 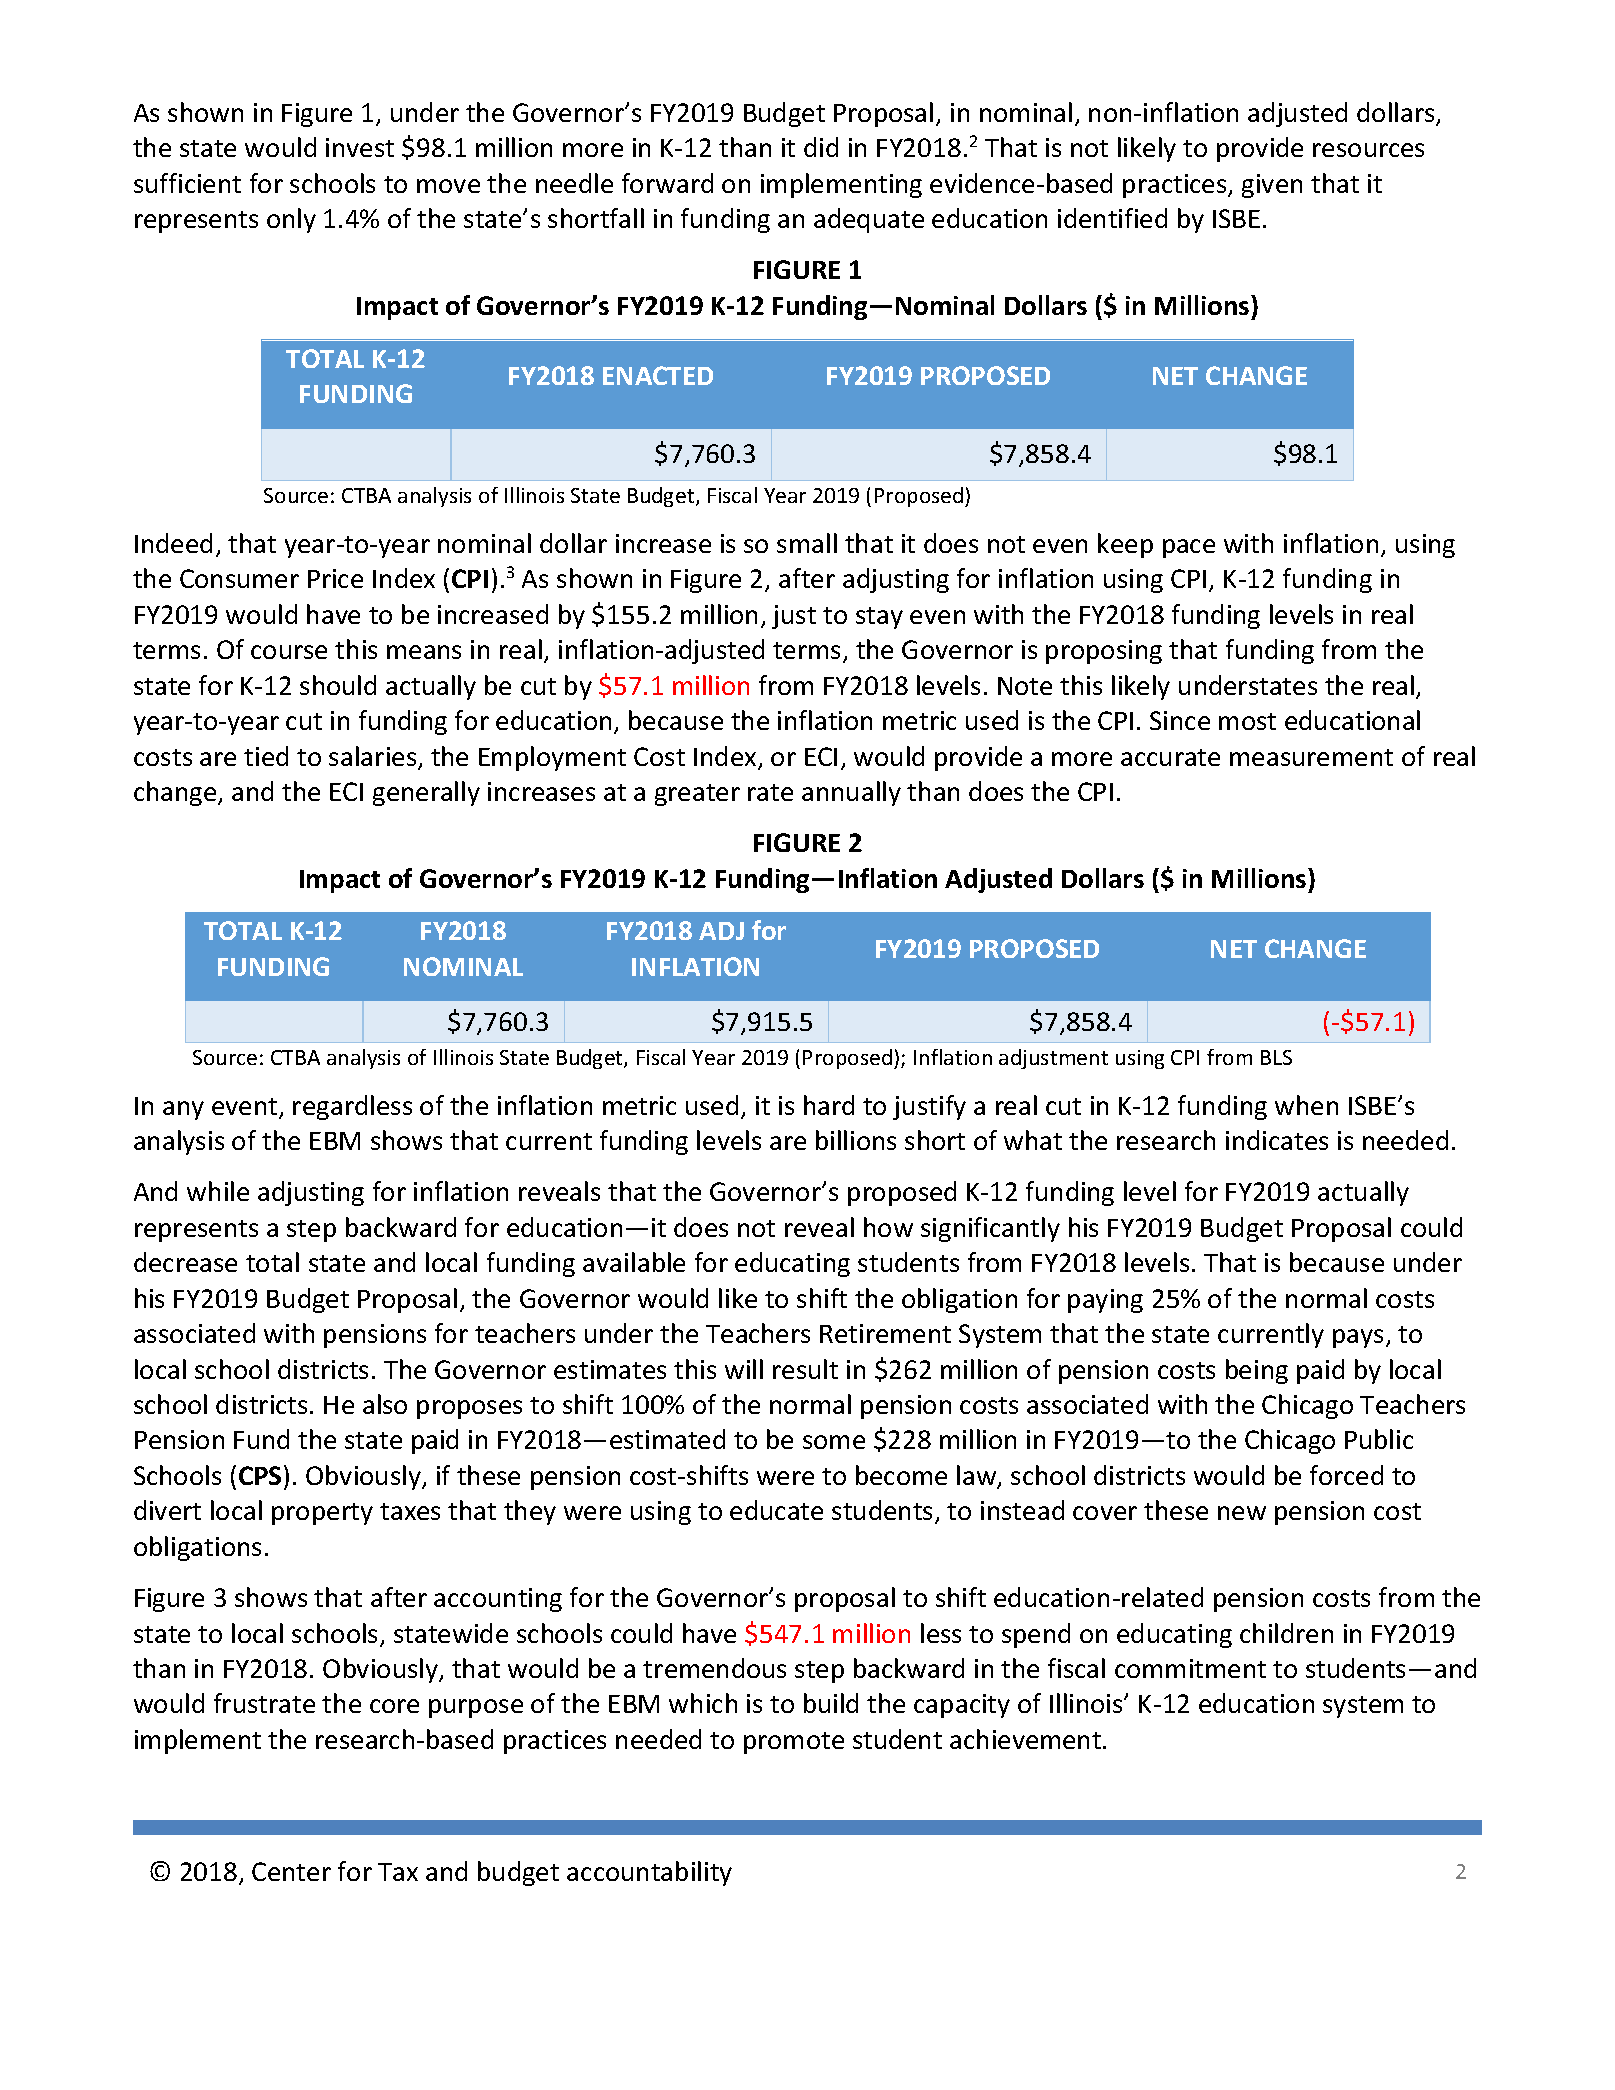 What do you see at coordinates (821, 147) in the page?
I see `did` at bounding box center [821, 147].
